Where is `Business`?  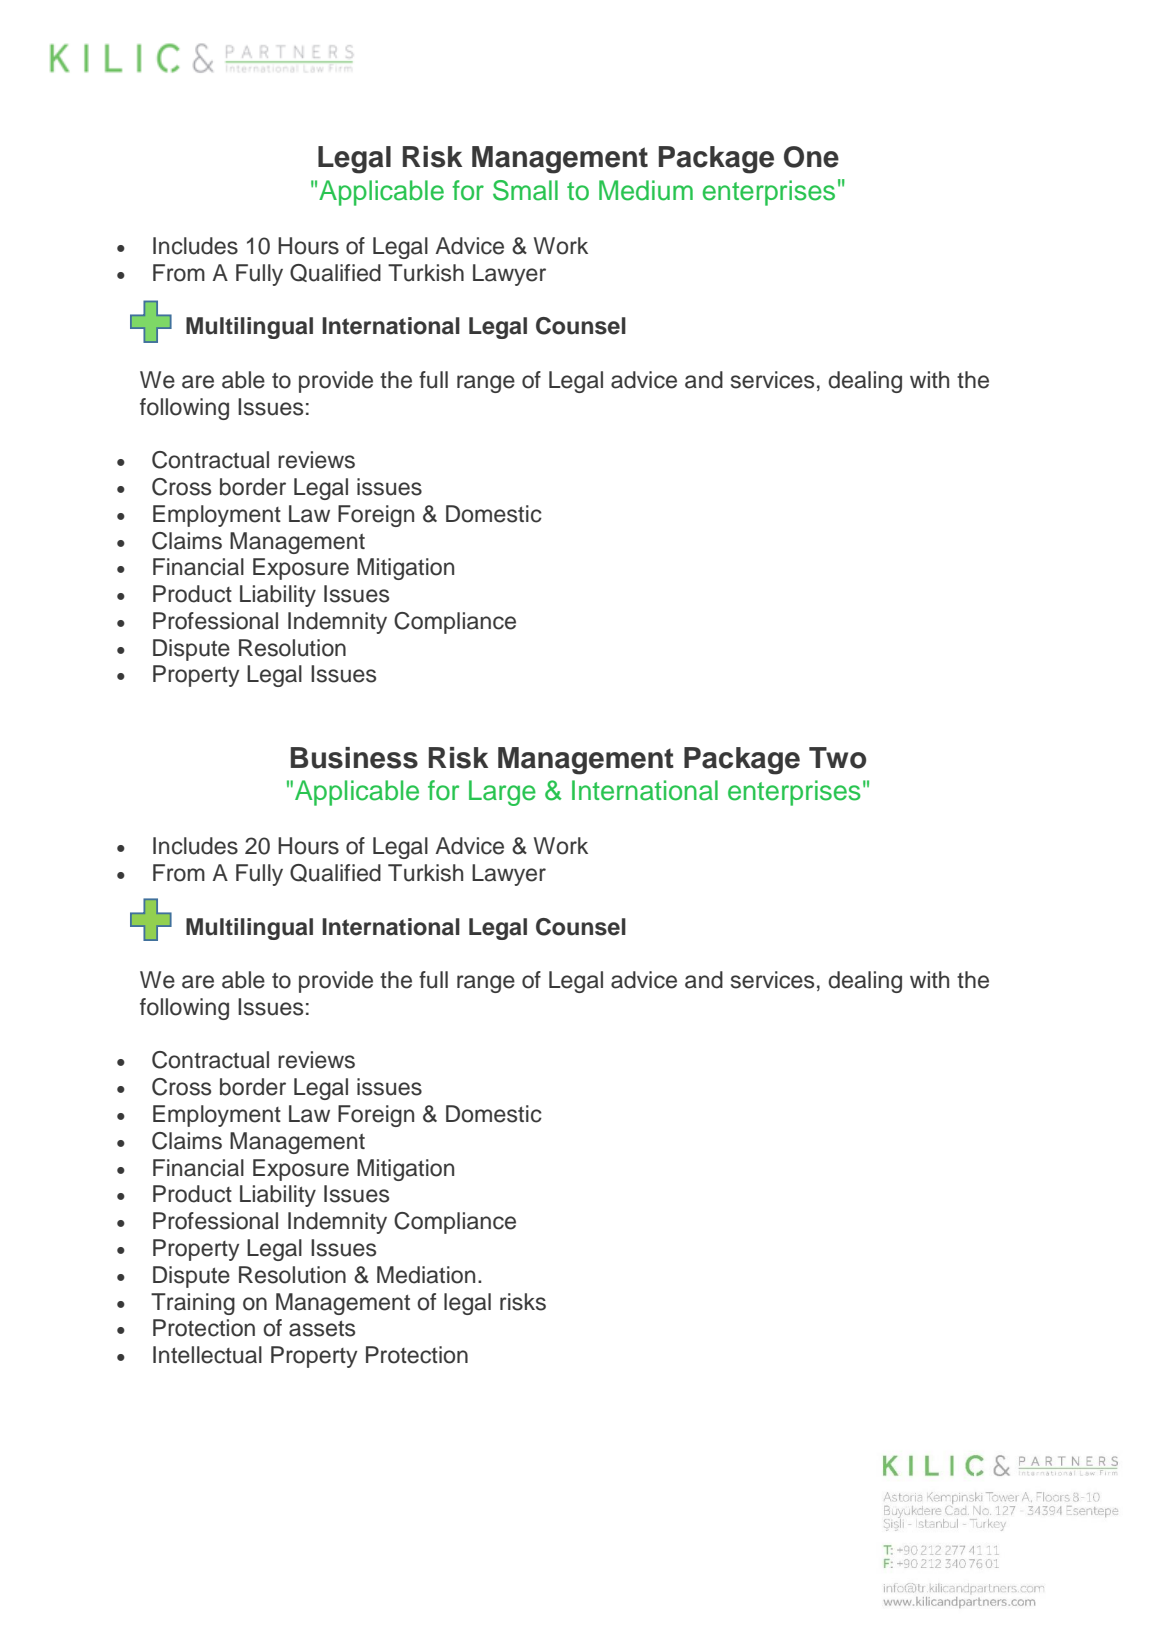 Business is located at coordinates (354, 758).
